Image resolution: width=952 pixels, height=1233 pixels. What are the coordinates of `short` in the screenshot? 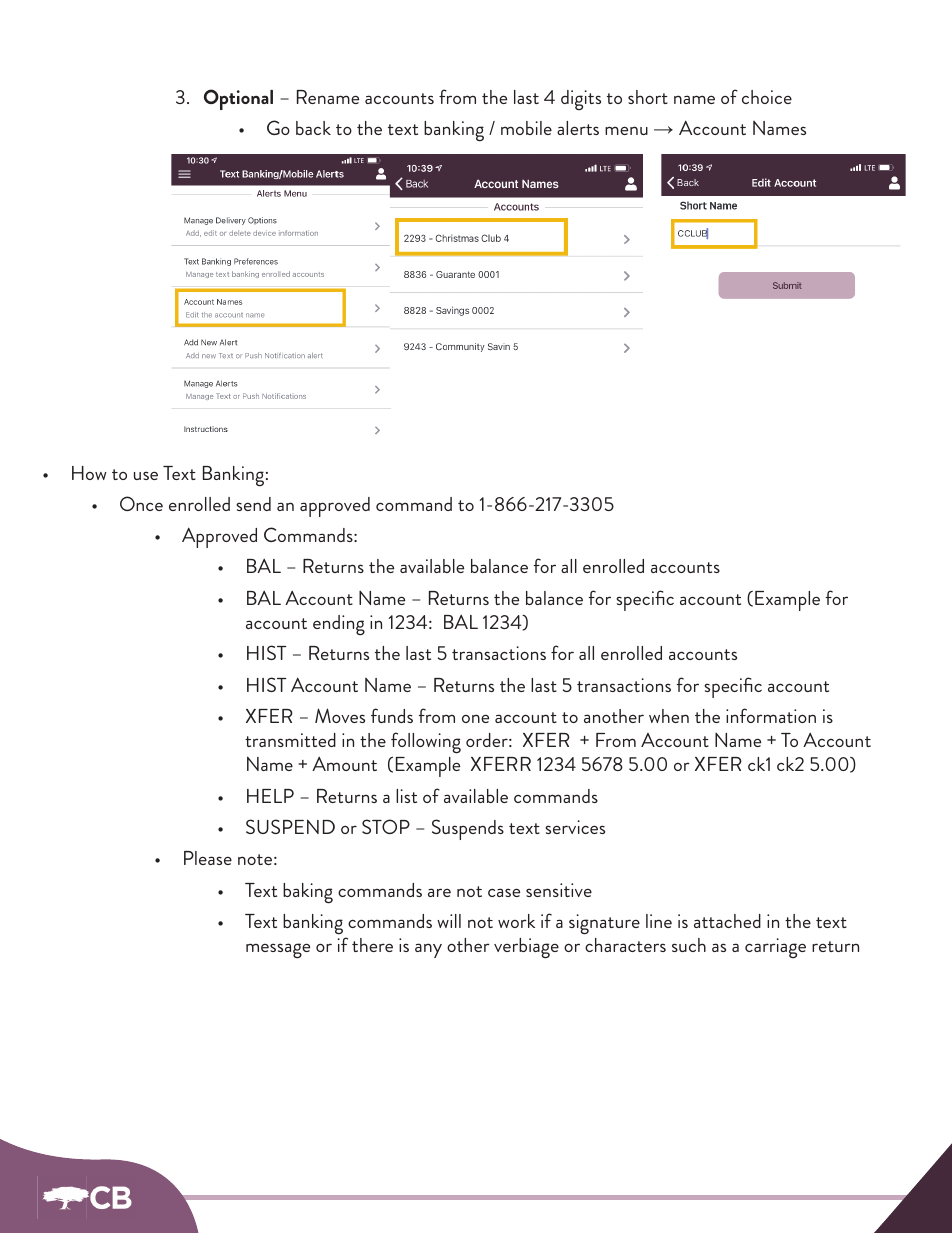 It's located at (648, 97).
